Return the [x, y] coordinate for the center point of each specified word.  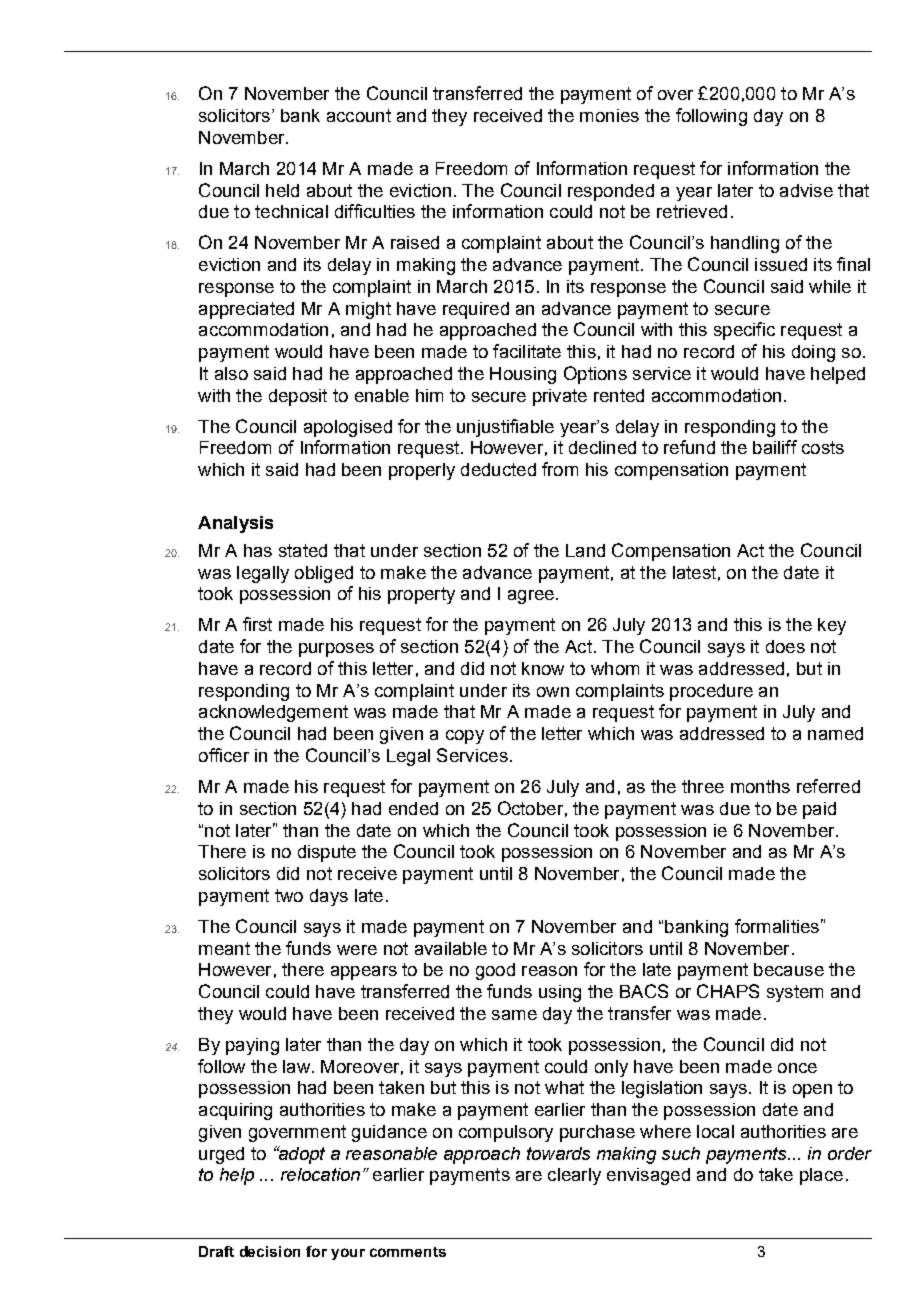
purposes [336, 650]
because [789, 969]
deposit [298, 397]
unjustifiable [505, 428]
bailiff [775, 447]
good [495, 971]
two [289, 895]
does [785, 646]
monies [609, 115]
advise [806, 190]
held [282, 190]
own [553, 692]
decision [270, 1251]
